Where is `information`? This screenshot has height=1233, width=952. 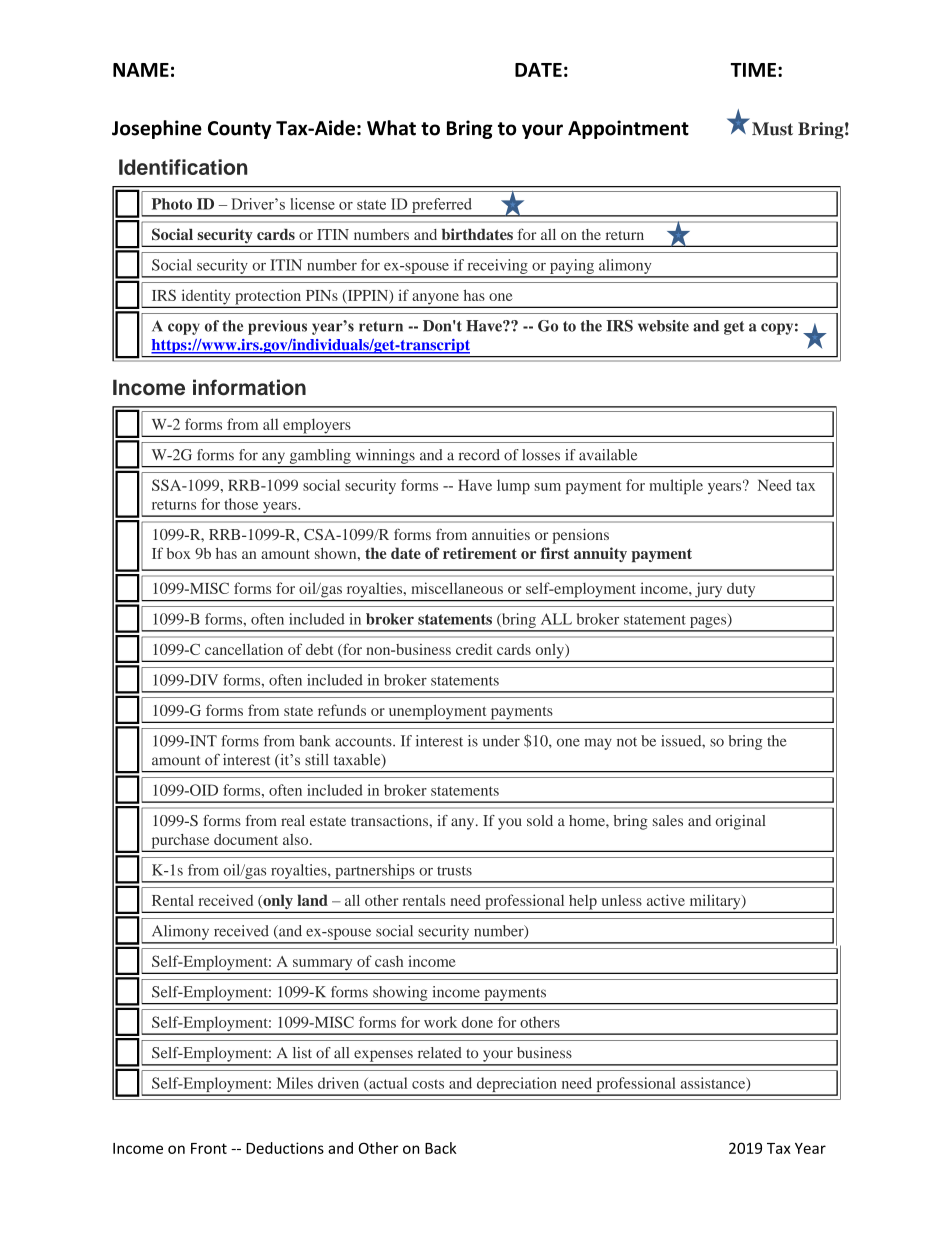 information is located at coordinates (249, 387).
